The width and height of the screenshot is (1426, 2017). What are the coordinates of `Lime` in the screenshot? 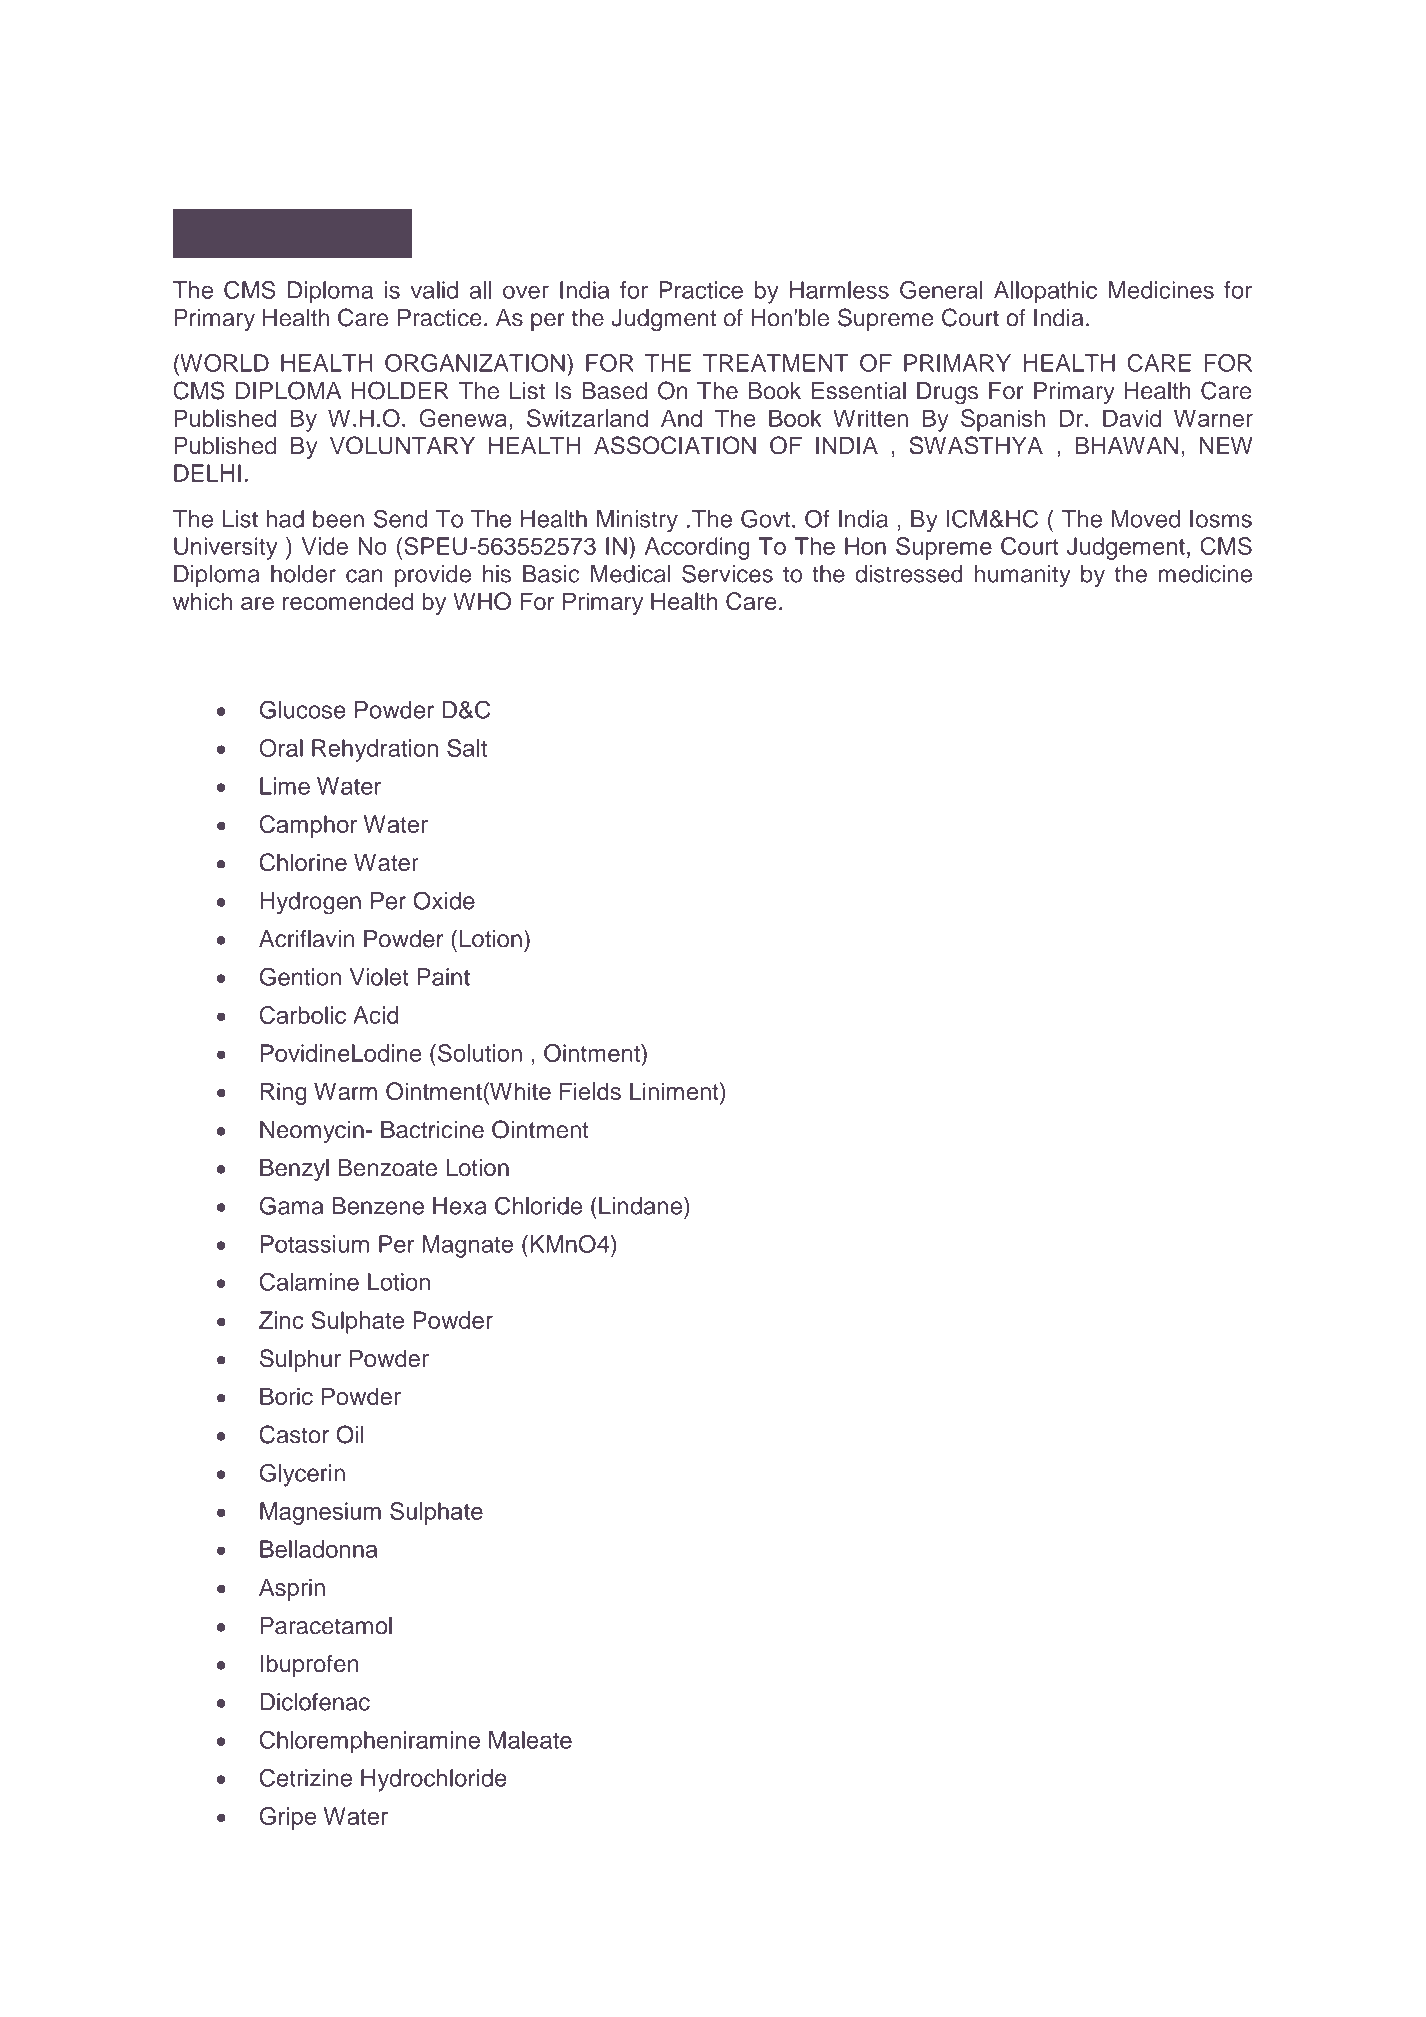 It's located at (285, 786).
